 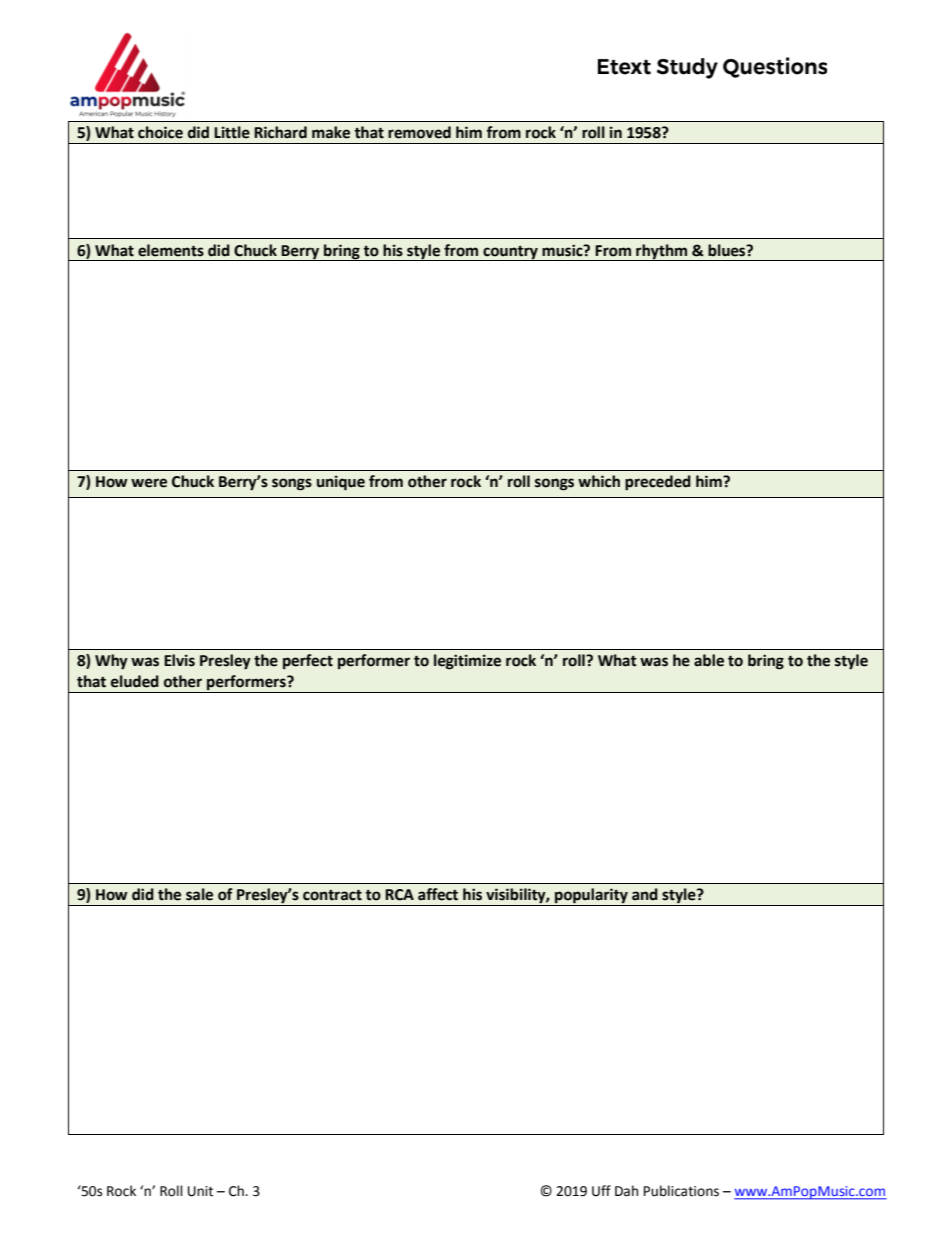 I want to click on preceded, so click(x=658, y=483).
